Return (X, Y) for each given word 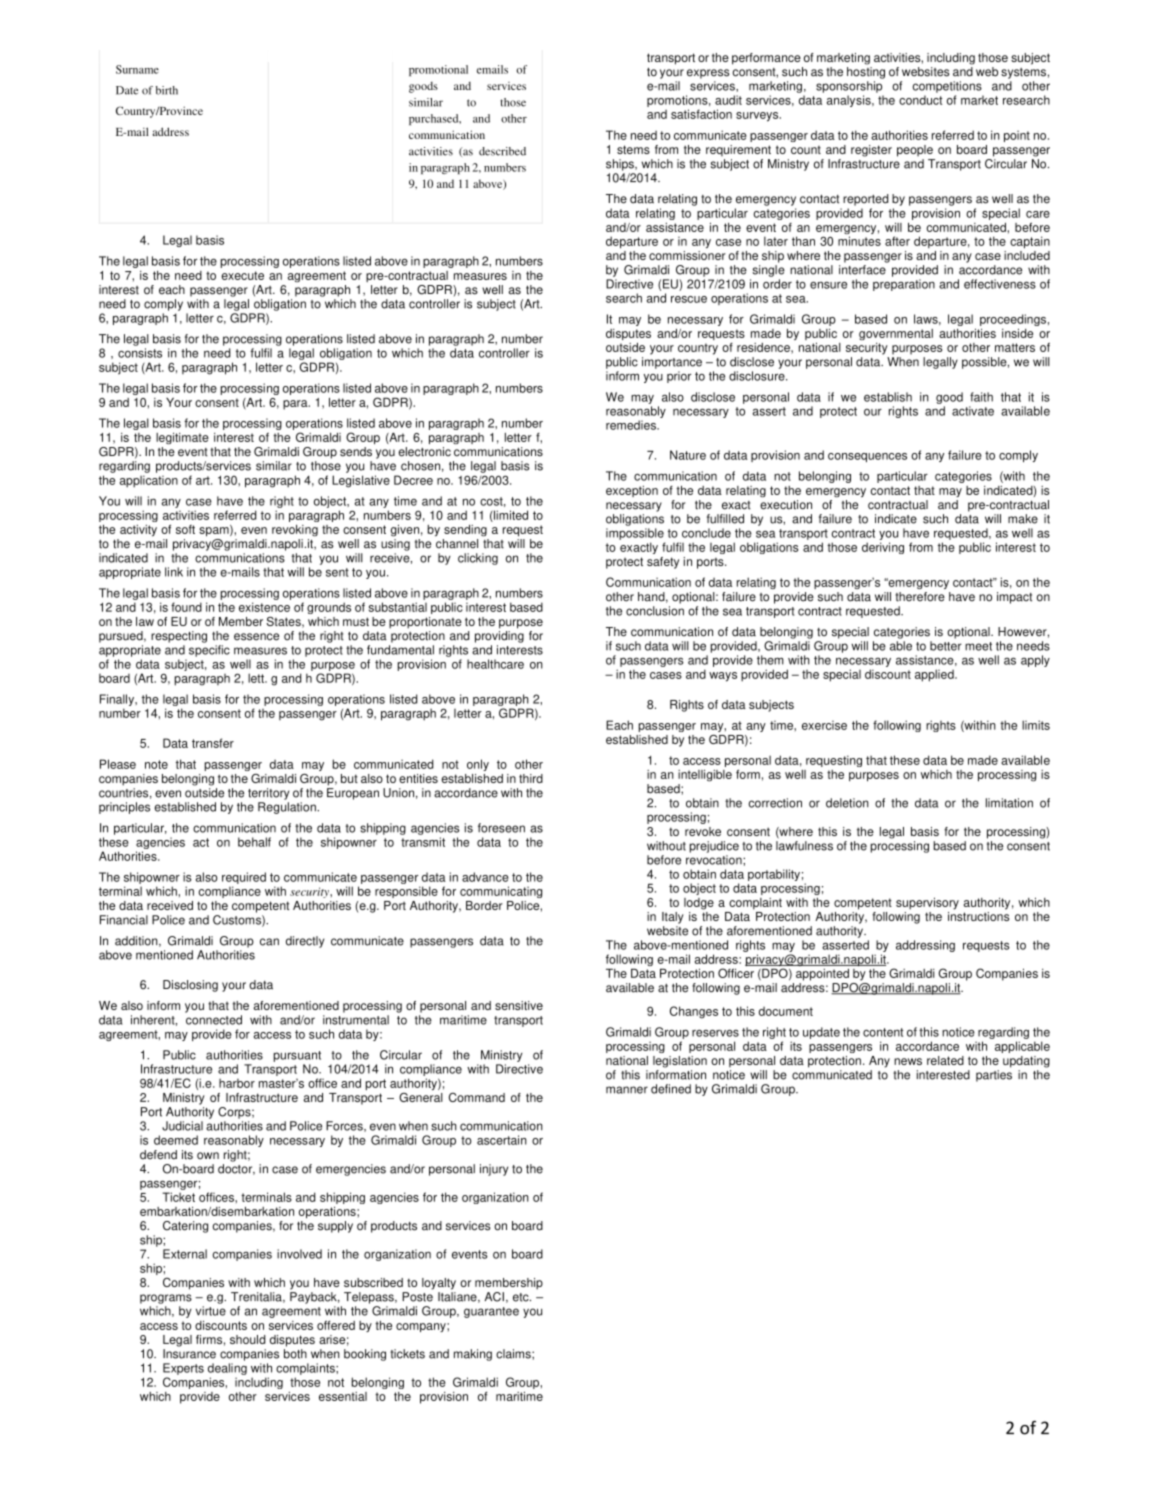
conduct (921, 100)
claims (514, 1354)
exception (632, 491)
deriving (883, 548)
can (269, 942)
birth (167, 90)
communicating (501, 892)
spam (215, 531)
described (502, 151)
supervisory (927, 903)
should (248, 1339)
